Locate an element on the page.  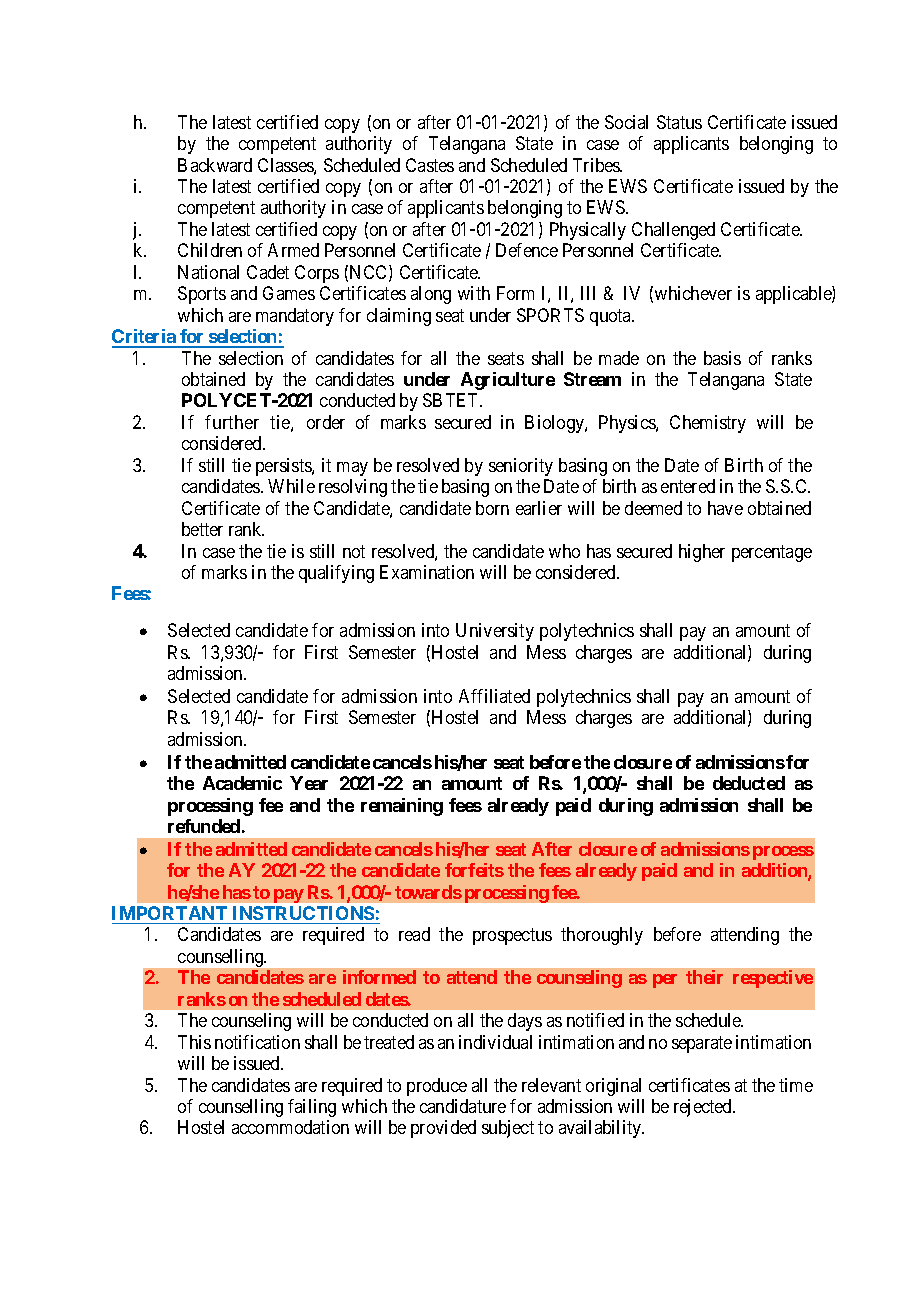
subject is located at coordinates (508, 1129).
